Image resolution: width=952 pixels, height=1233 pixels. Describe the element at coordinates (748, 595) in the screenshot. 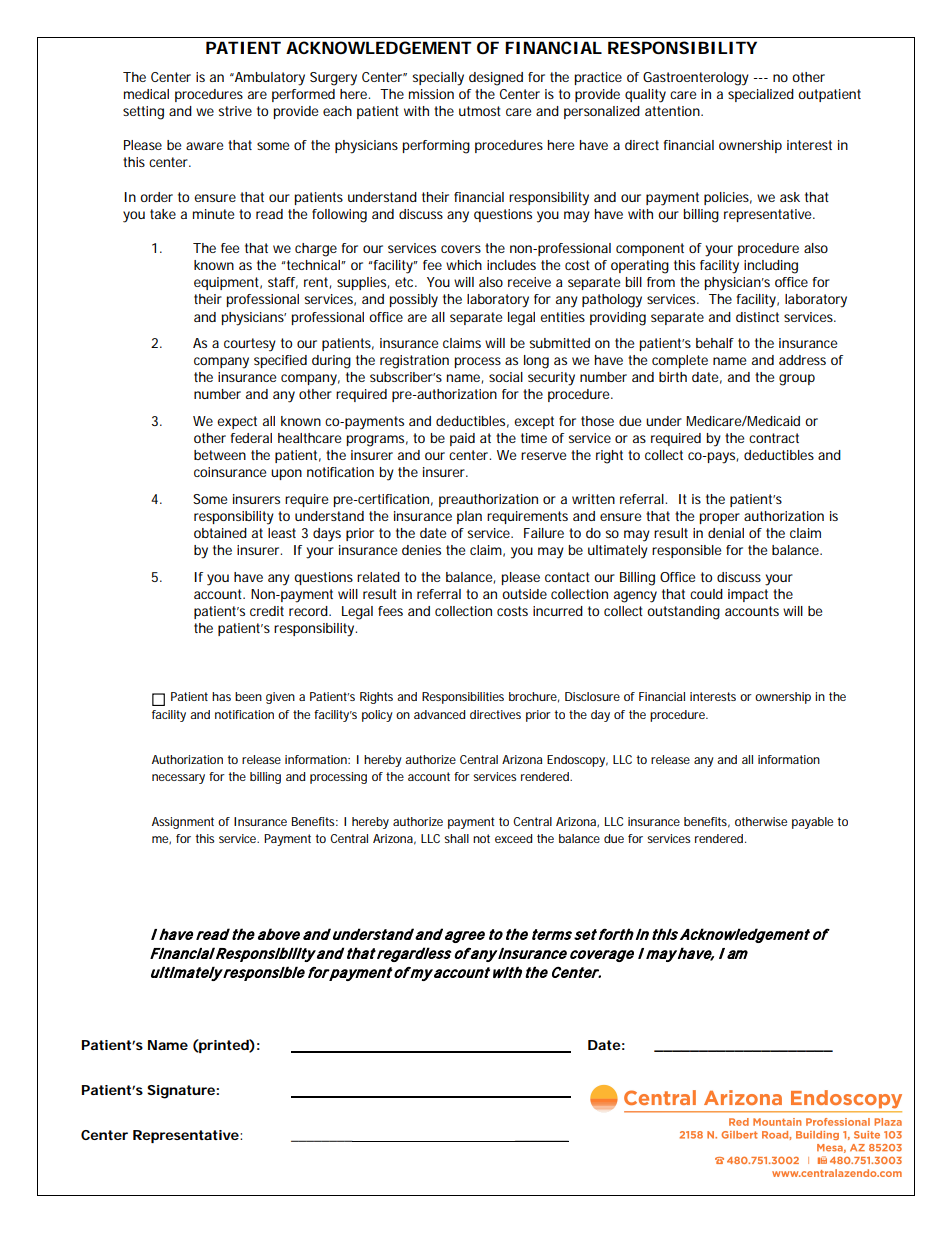

I see `impact` at that location.
